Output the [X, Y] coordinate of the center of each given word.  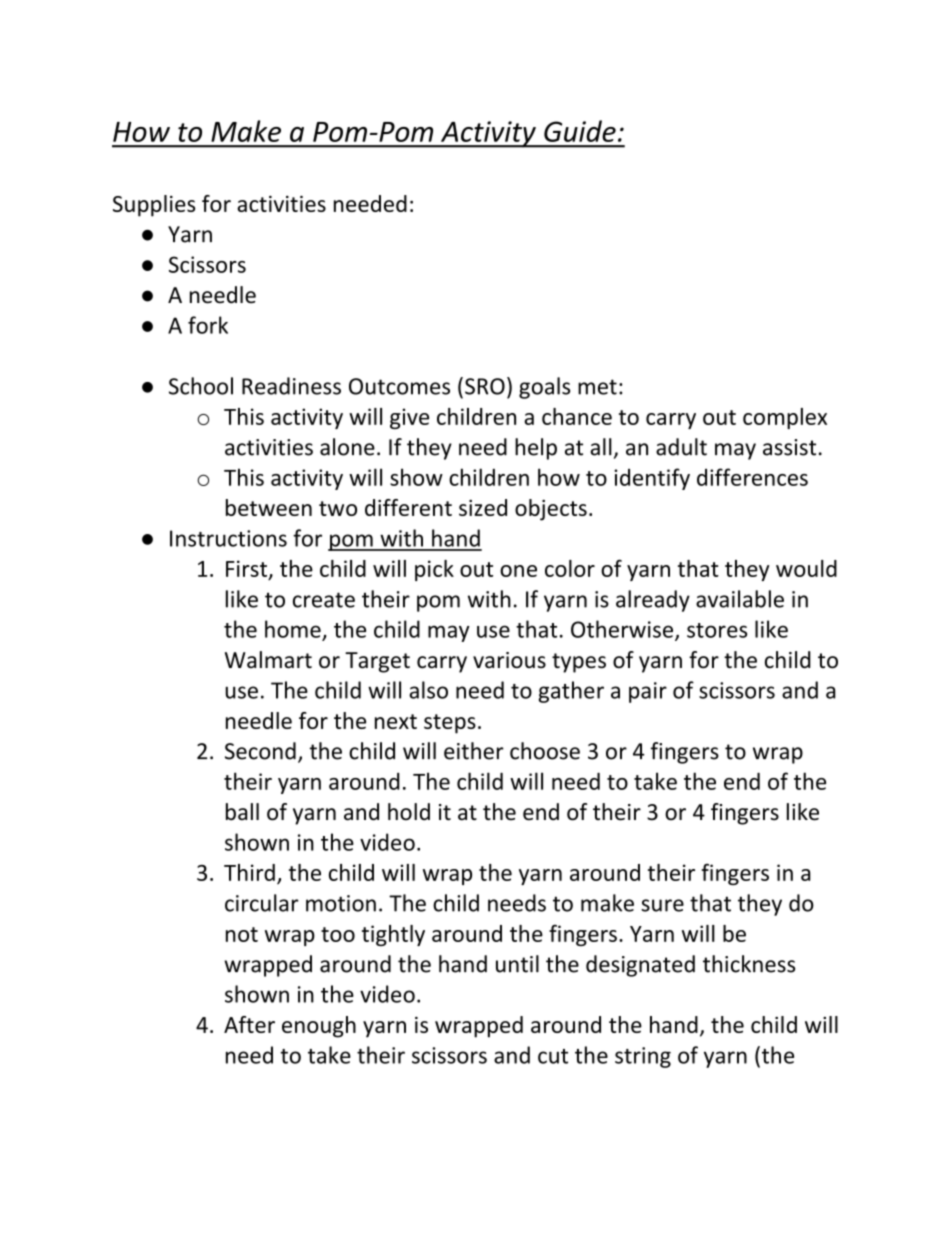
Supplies [154, 206]
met [597, 387]
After [249, 1024]
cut [553, 1056]
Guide [580, 131]
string [643, 1057]
